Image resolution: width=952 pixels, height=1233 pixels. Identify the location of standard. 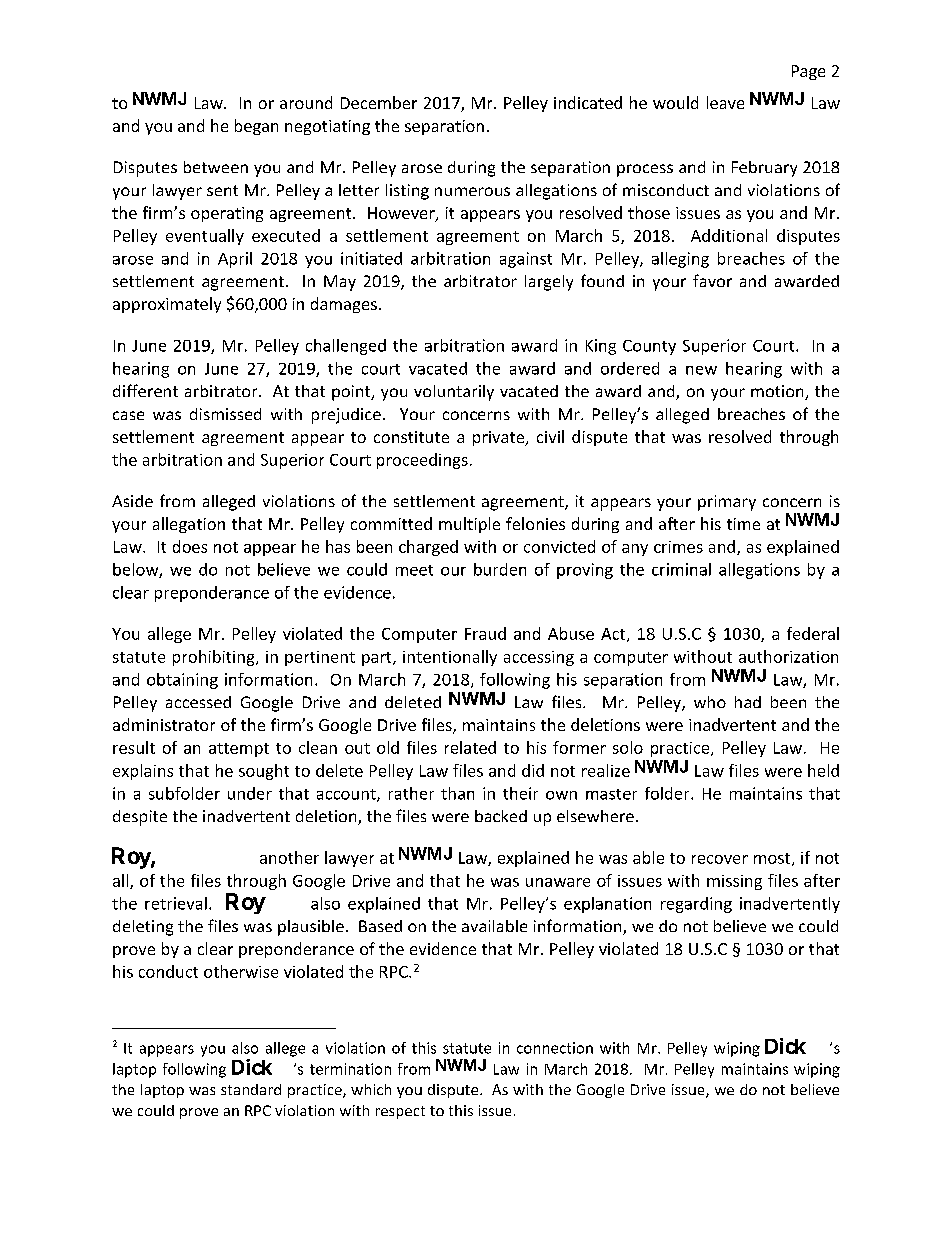
(251, 1089).
